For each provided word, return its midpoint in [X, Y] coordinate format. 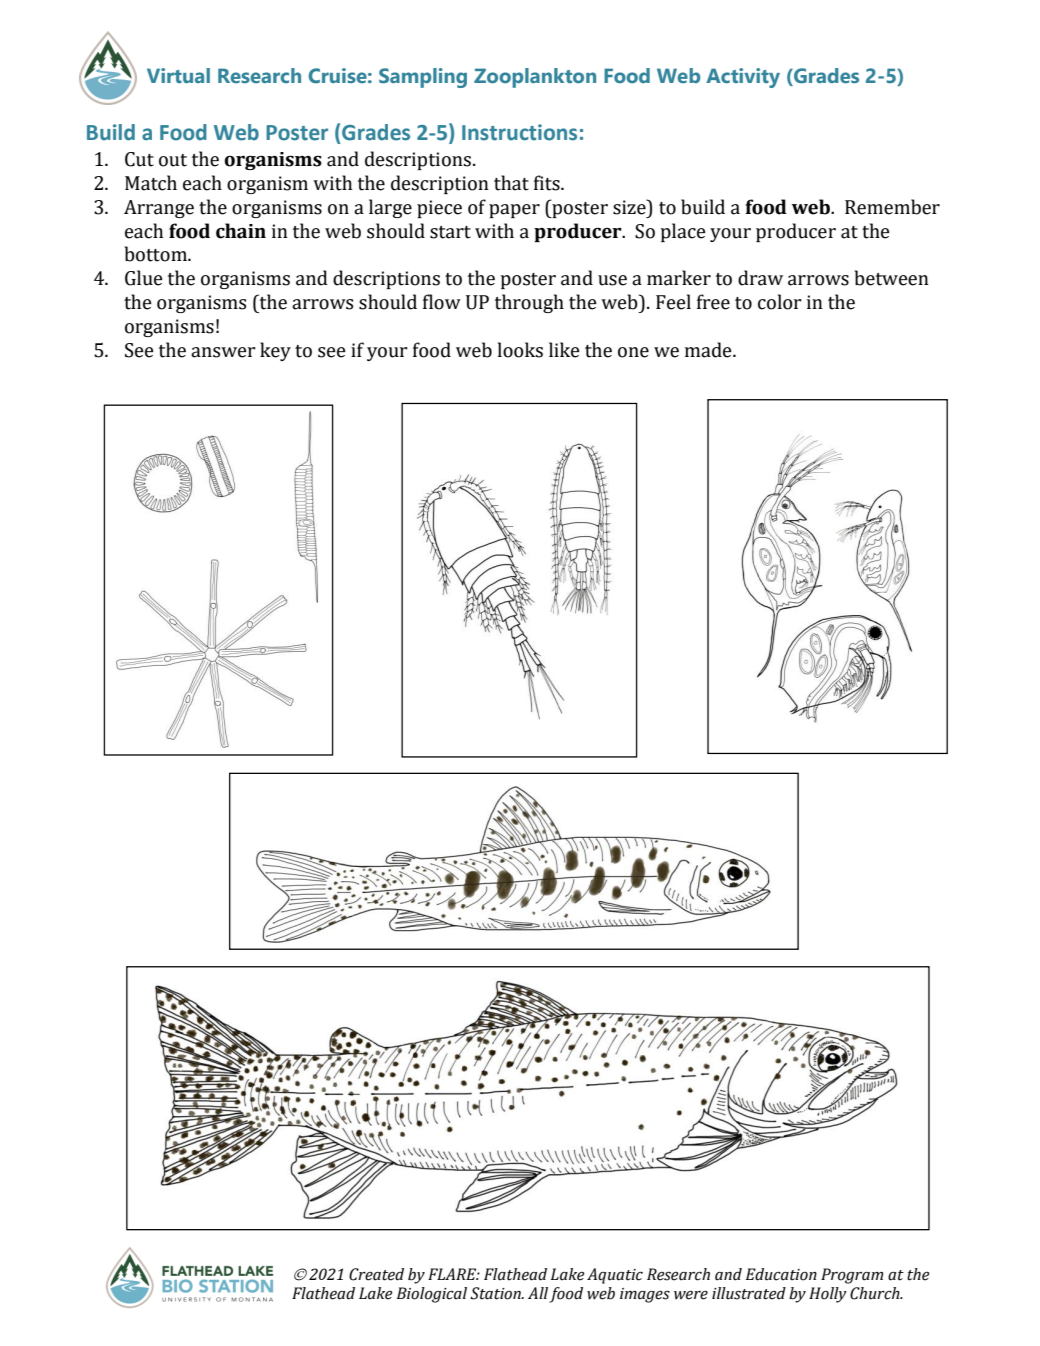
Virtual [178, 75]
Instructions [519, 132]
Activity [743, 78]
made [709, 350]
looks [520, 350]
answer [223, 352]
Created [376, 1274]
